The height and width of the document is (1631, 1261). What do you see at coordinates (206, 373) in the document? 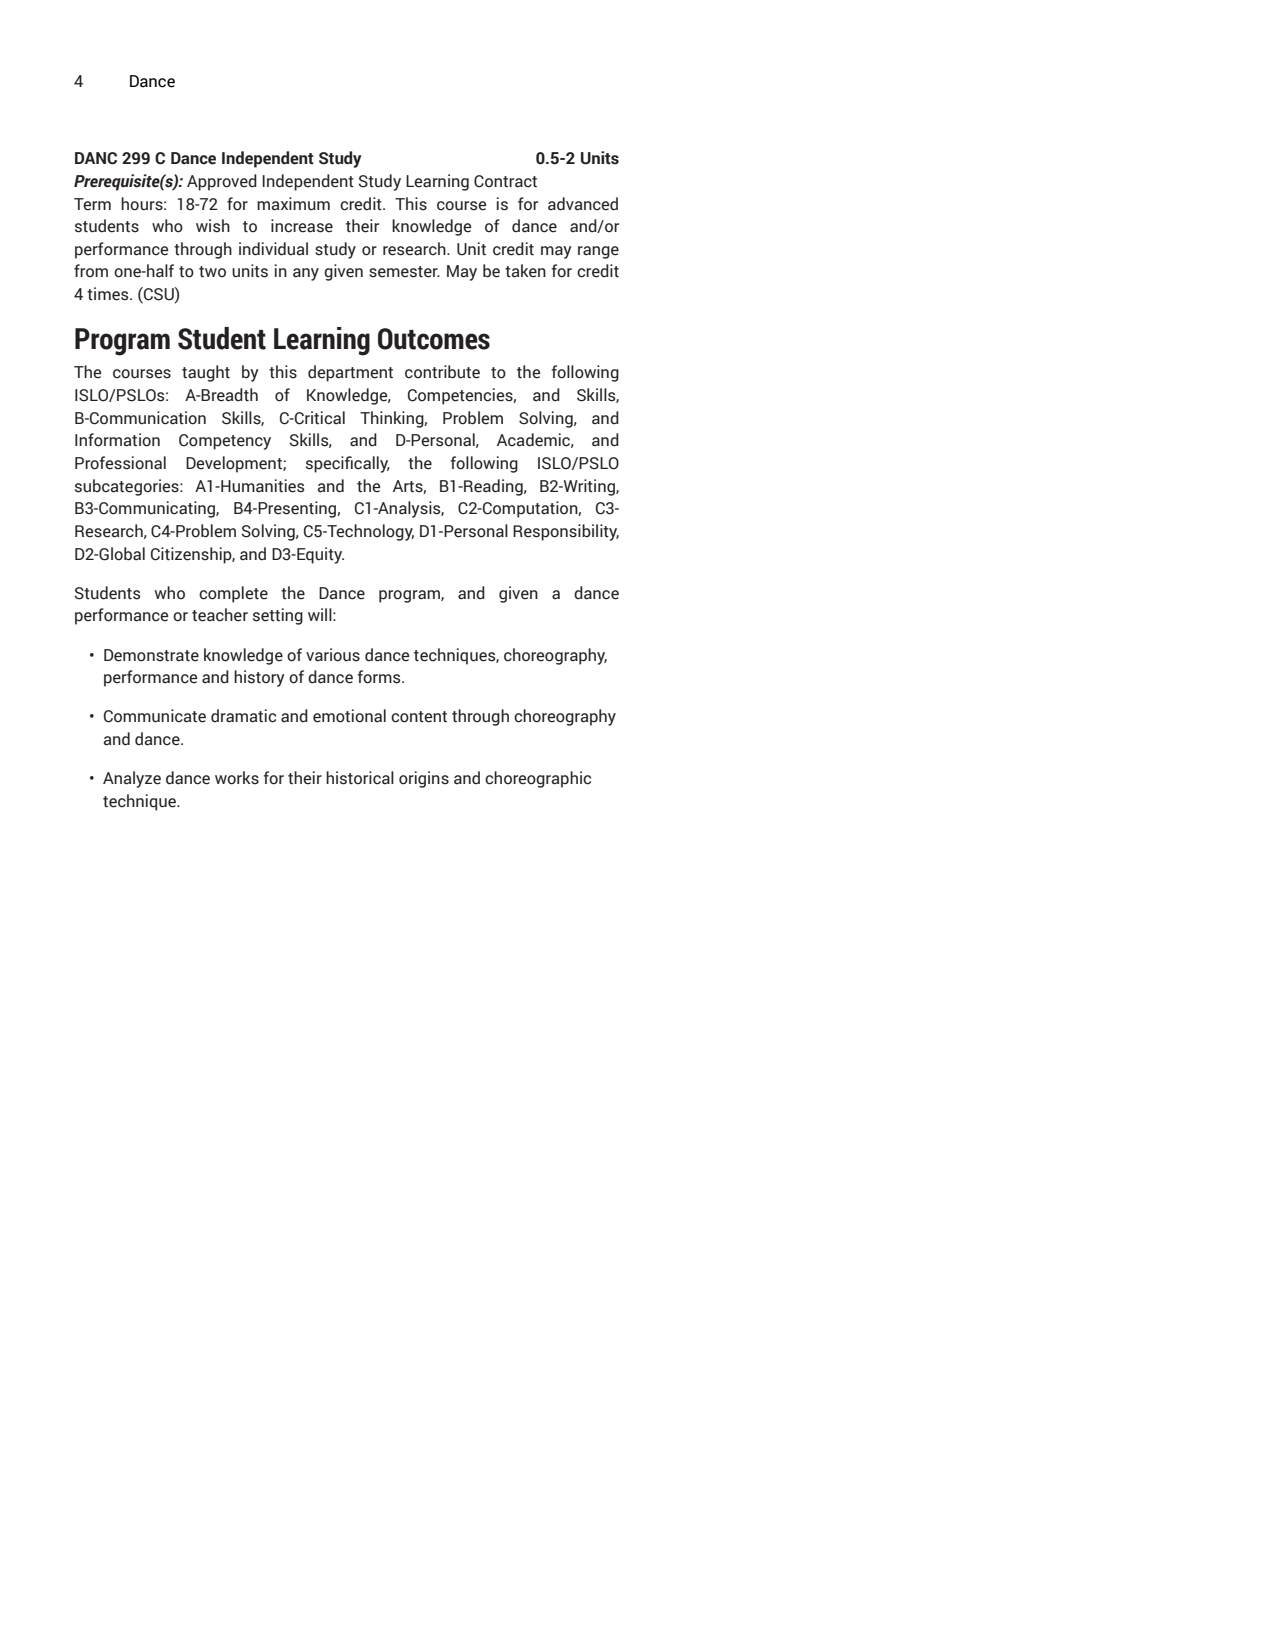
I see `taught` at bounding box center [206, 373].
